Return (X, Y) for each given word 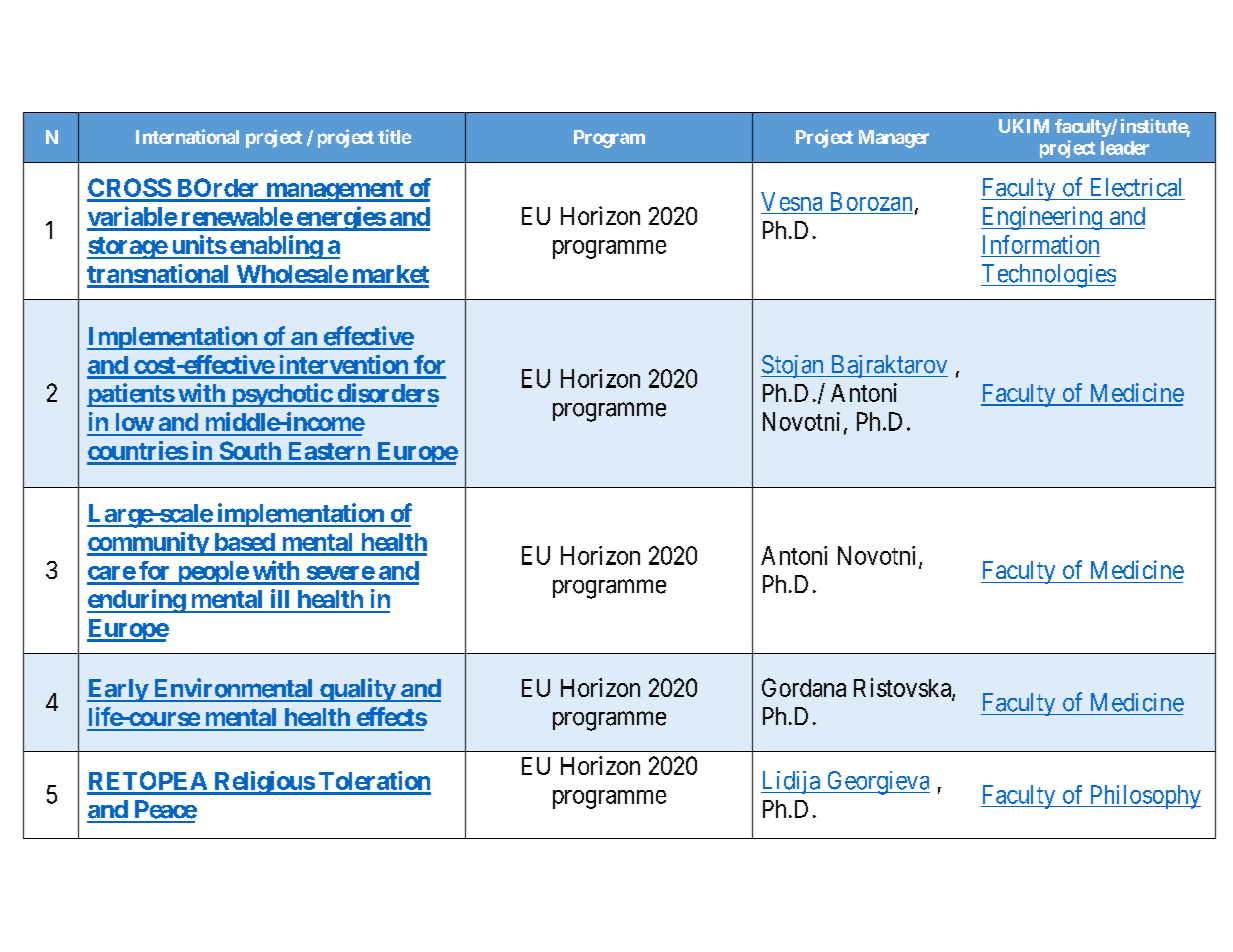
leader (1125, 148)
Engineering (1043, 218)
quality (357, 690)
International (187, 136)
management (334, 191)
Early (118, 690)
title (394, 136)
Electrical (1136, 187)
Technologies (1048, 276)
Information (1041, 244)
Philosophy (1144, 797)
